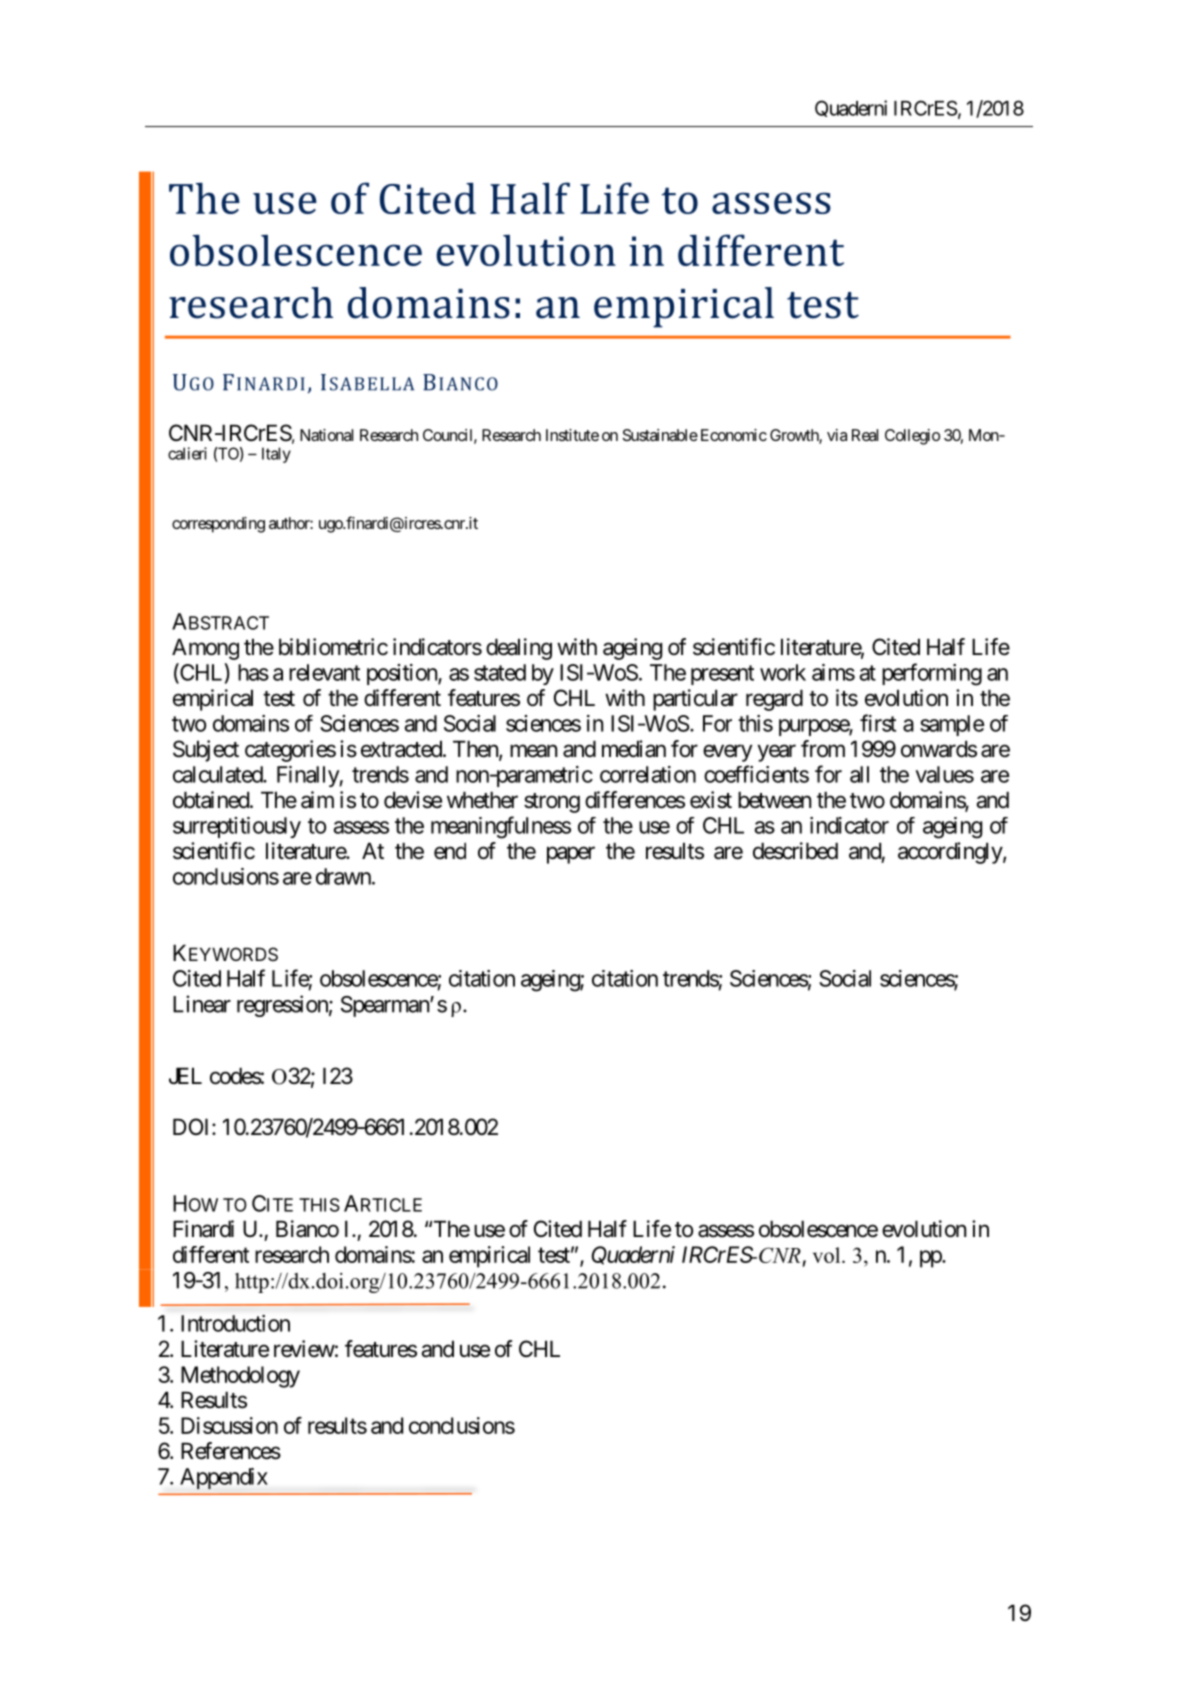  I want to click on Introduction, so click(235, 1323).
